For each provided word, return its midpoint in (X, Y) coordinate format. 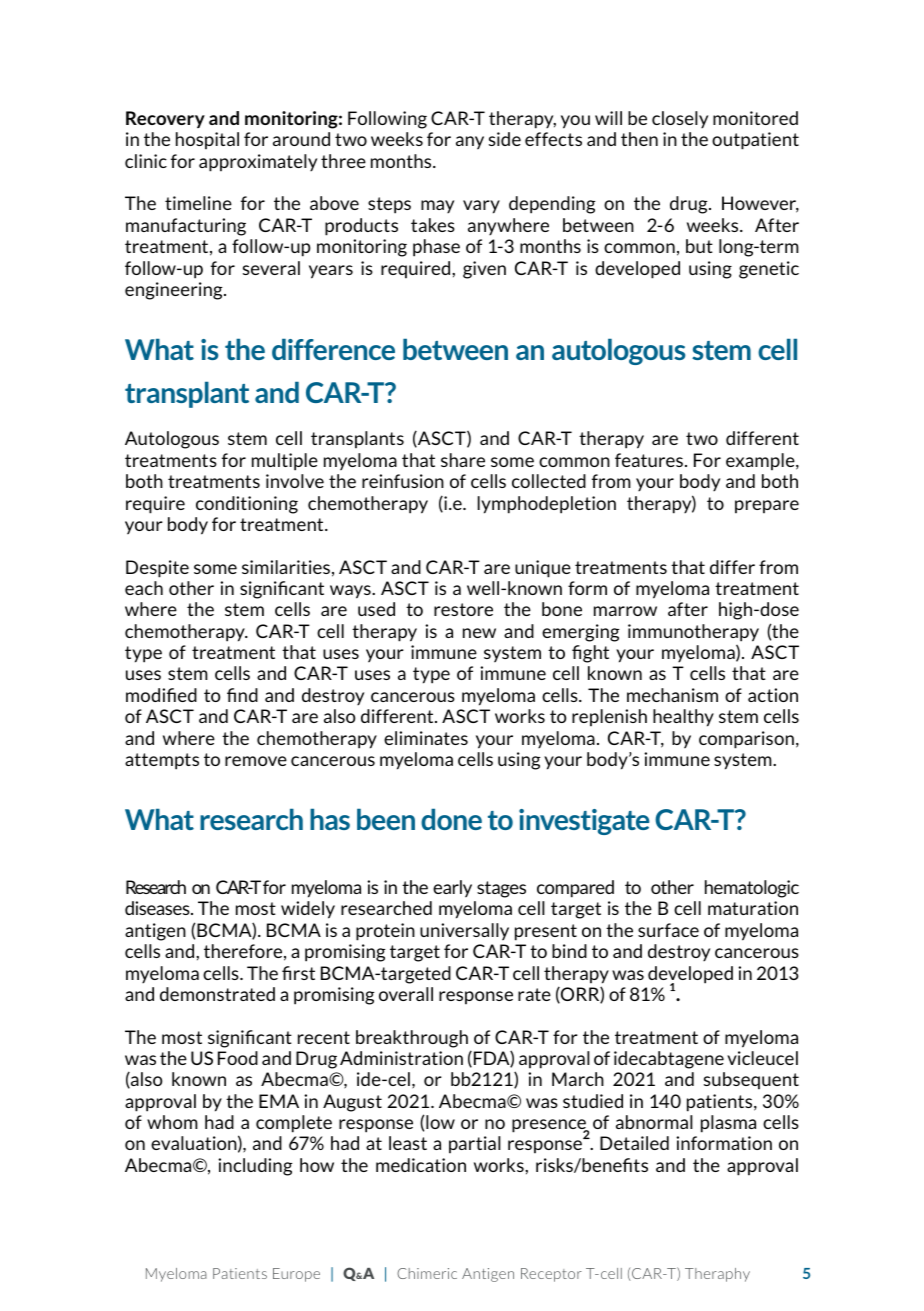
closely (680, 119)
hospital (207, 141)
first (298, 973)
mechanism (672, 695)
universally (464, 932)
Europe (296, 1275)
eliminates (426, 738)
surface (668, 930)
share (463, 460)
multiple (285, 462)
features (649, 460)
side (505, 139)
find (242, 695)
